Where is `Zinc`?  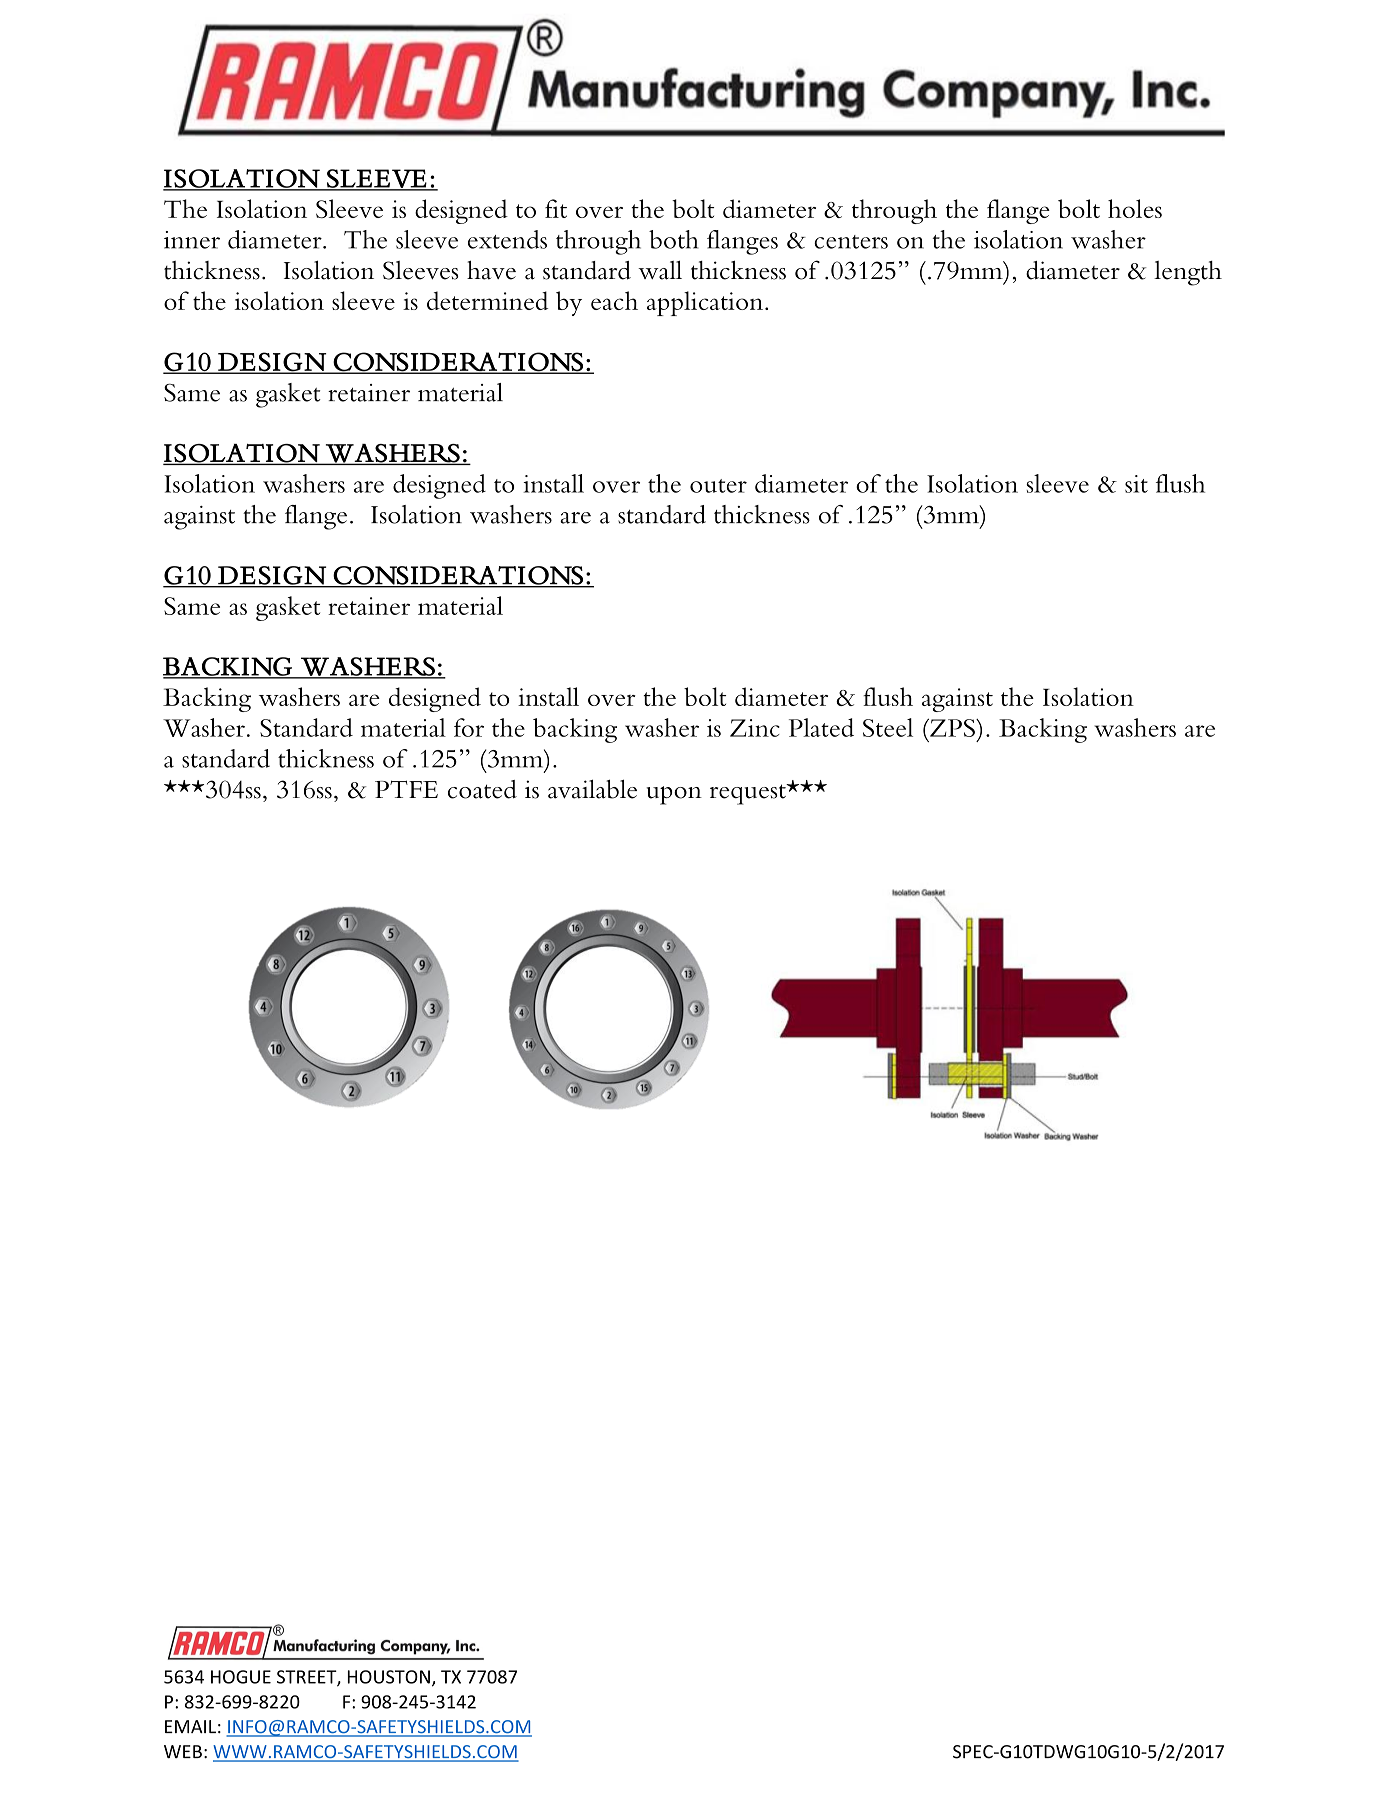 Zinc is located at coordinates (755, 728).
